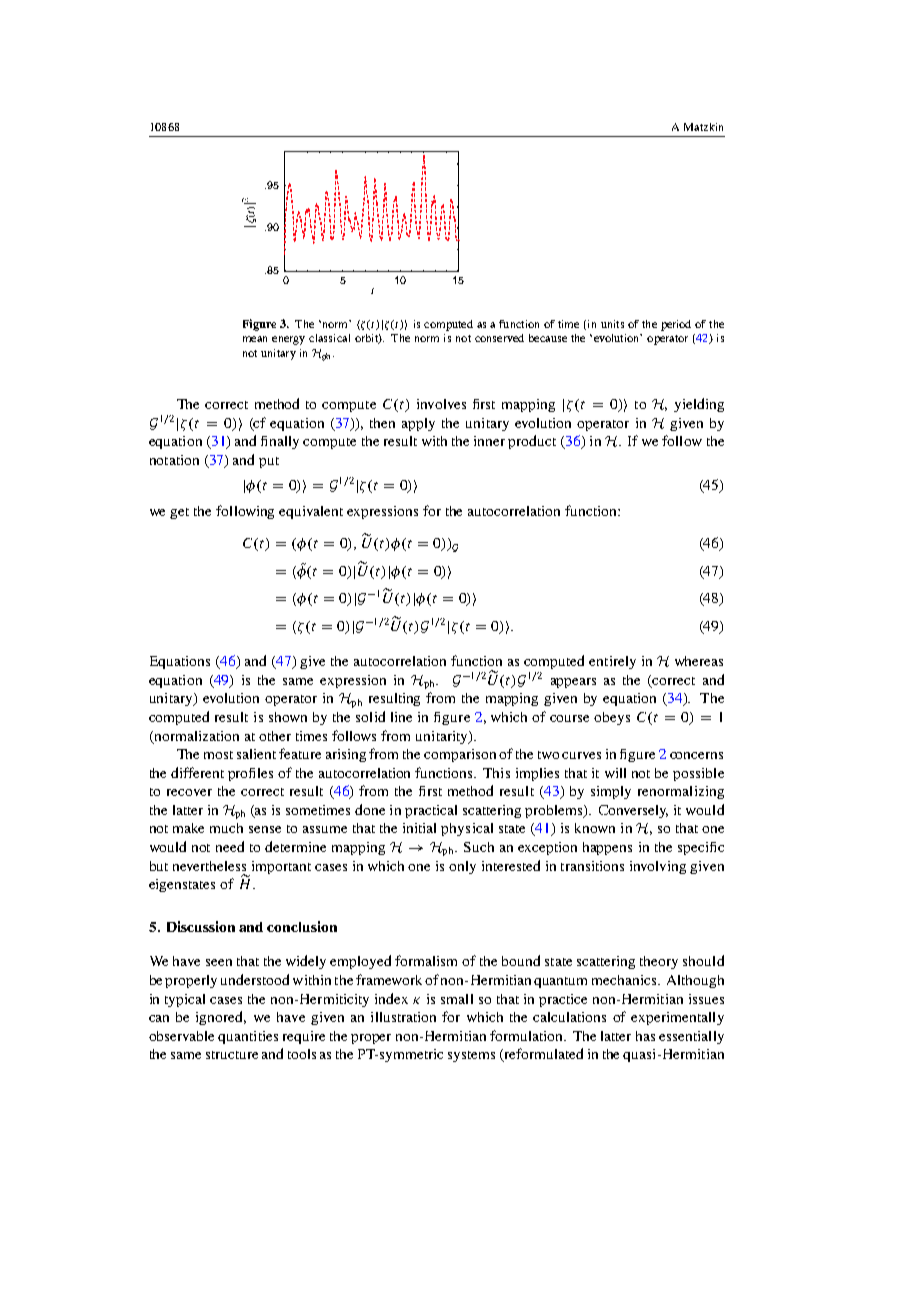 Image resolution: width=924 pixels, height=1308 pixels. Describe the element at coordinates (403, 1017) in the page. I see `illustration` at that location.
